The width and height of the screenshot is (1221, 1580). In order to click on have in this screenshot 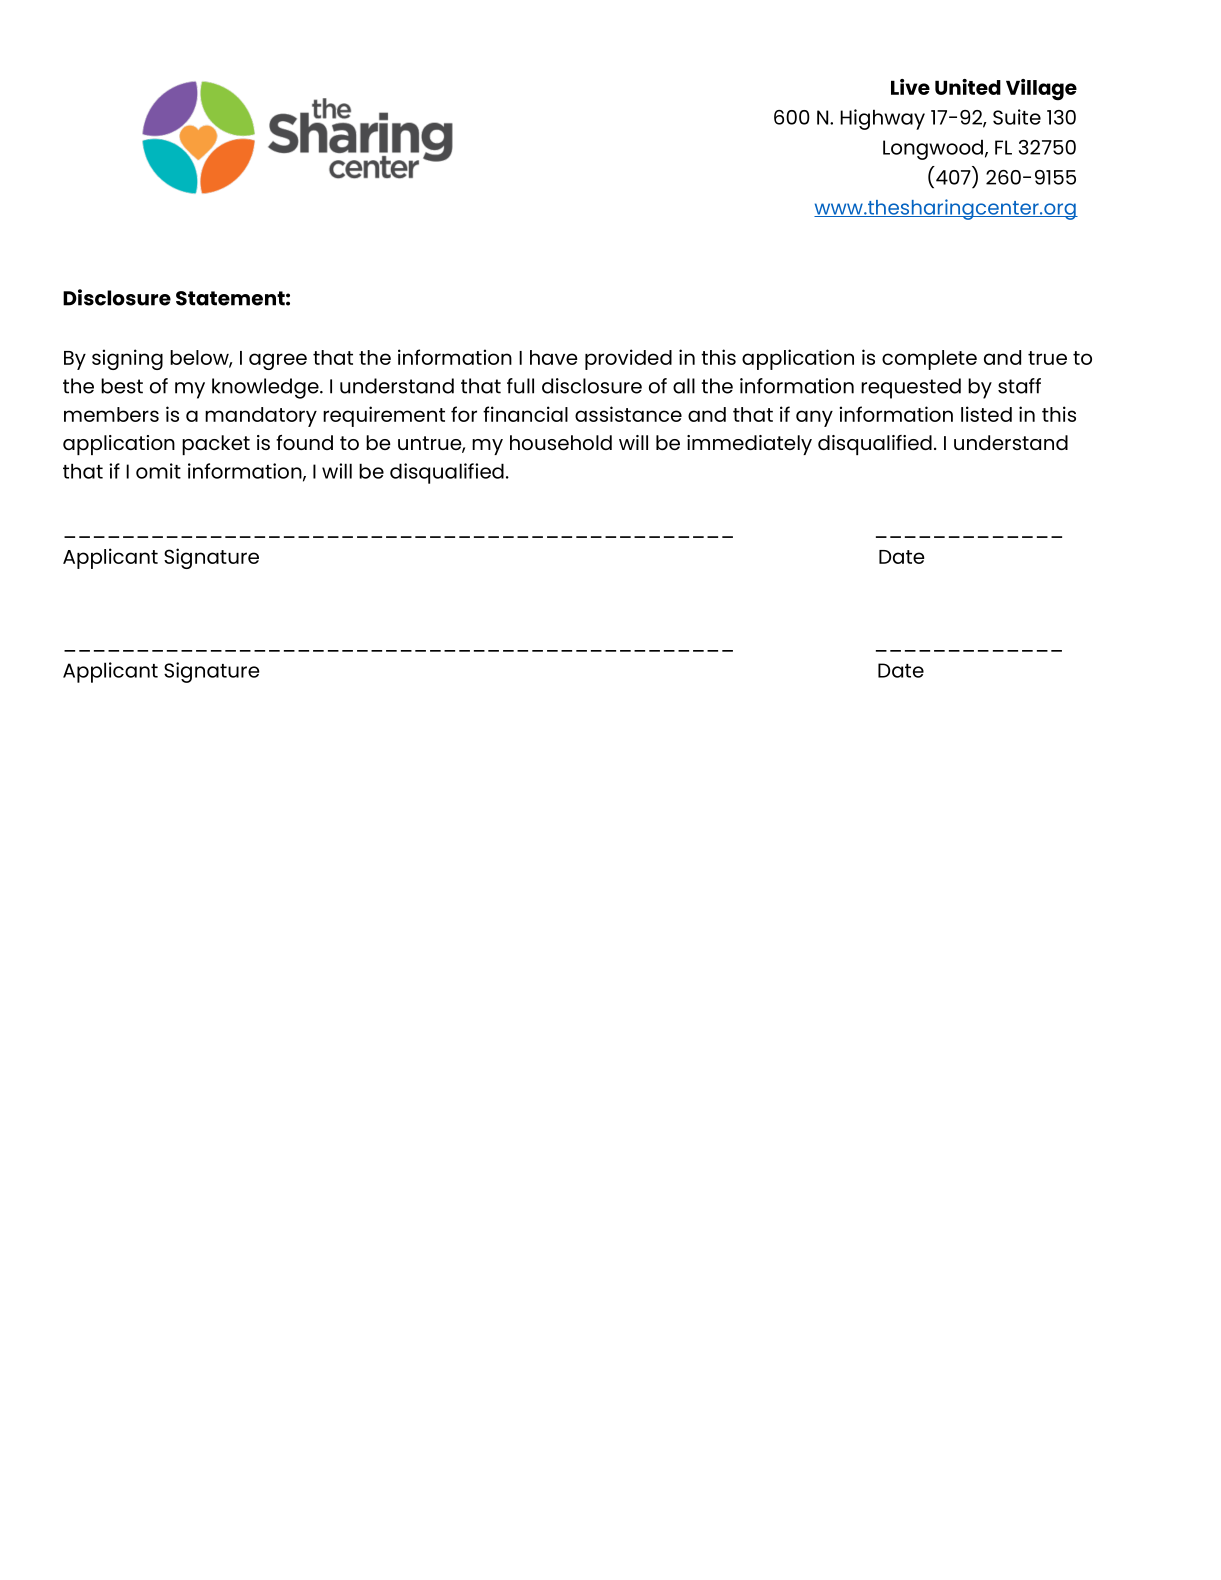, I will do `click(554, 357)`.
